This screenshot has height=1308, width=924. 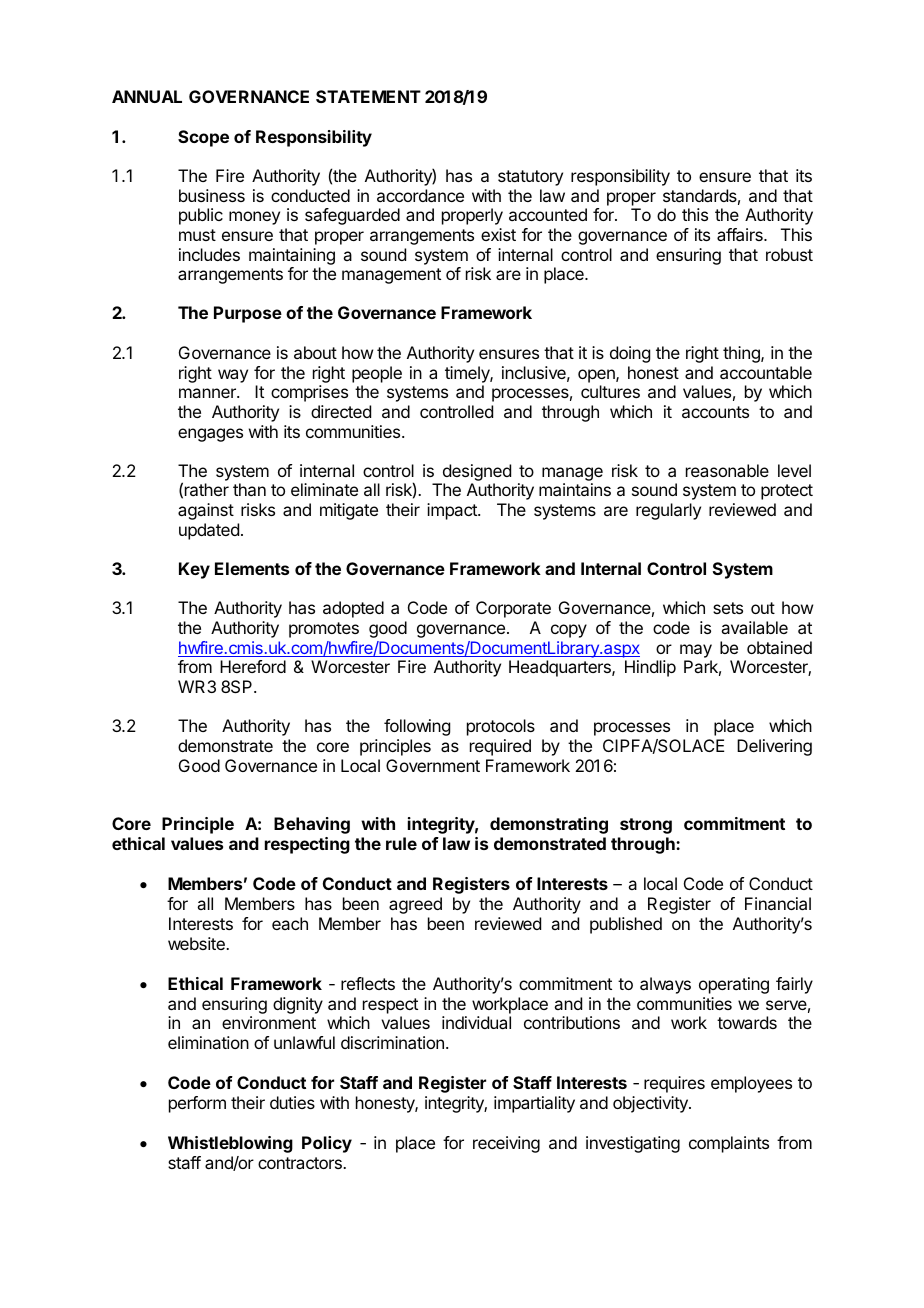 What do you see at coordinates (230, 1144) in the screenshot?
I see `Whistleblowing` at bounding box center [230, 1144].
